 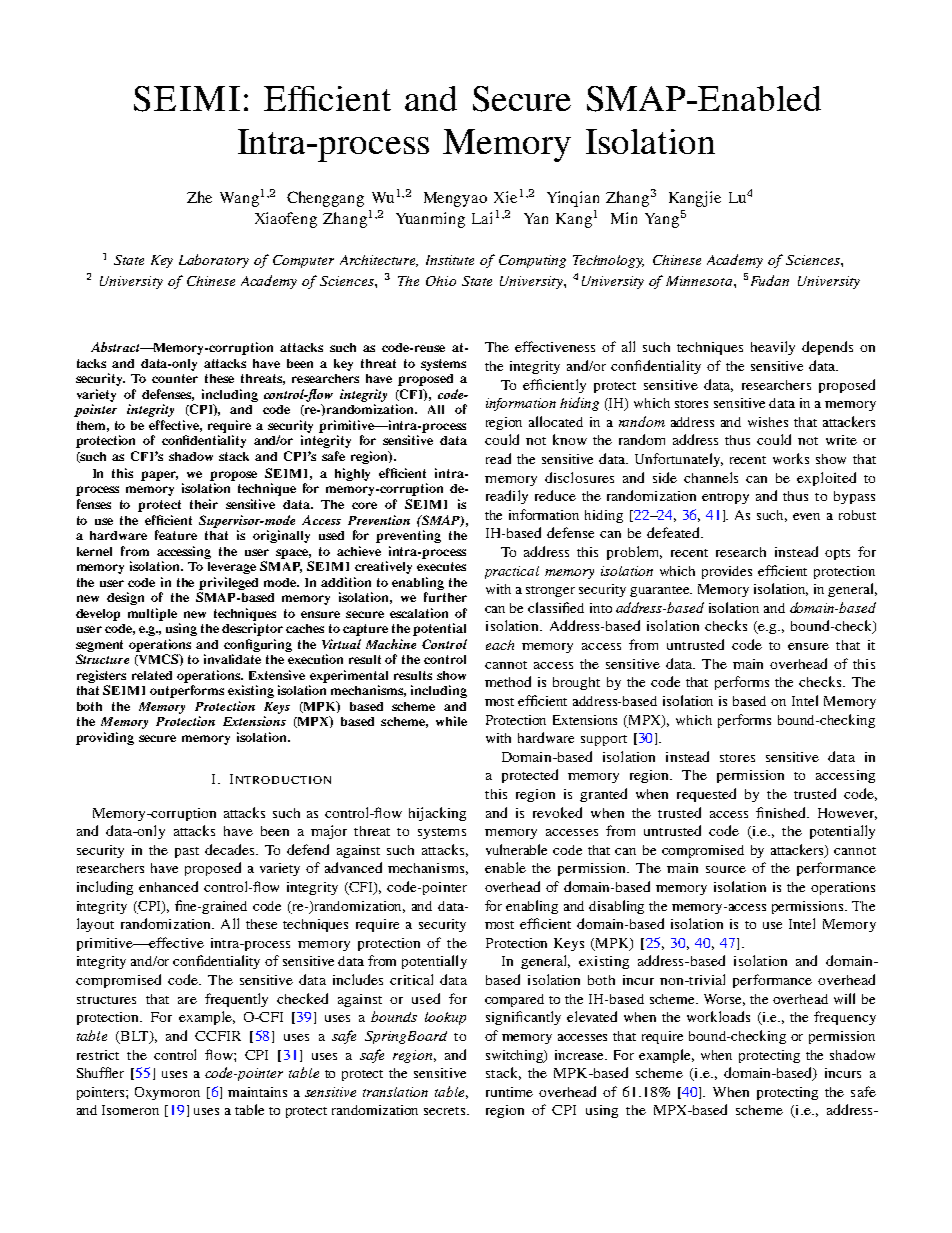 I want to click on runtime, so click(x=509, y=1092).
